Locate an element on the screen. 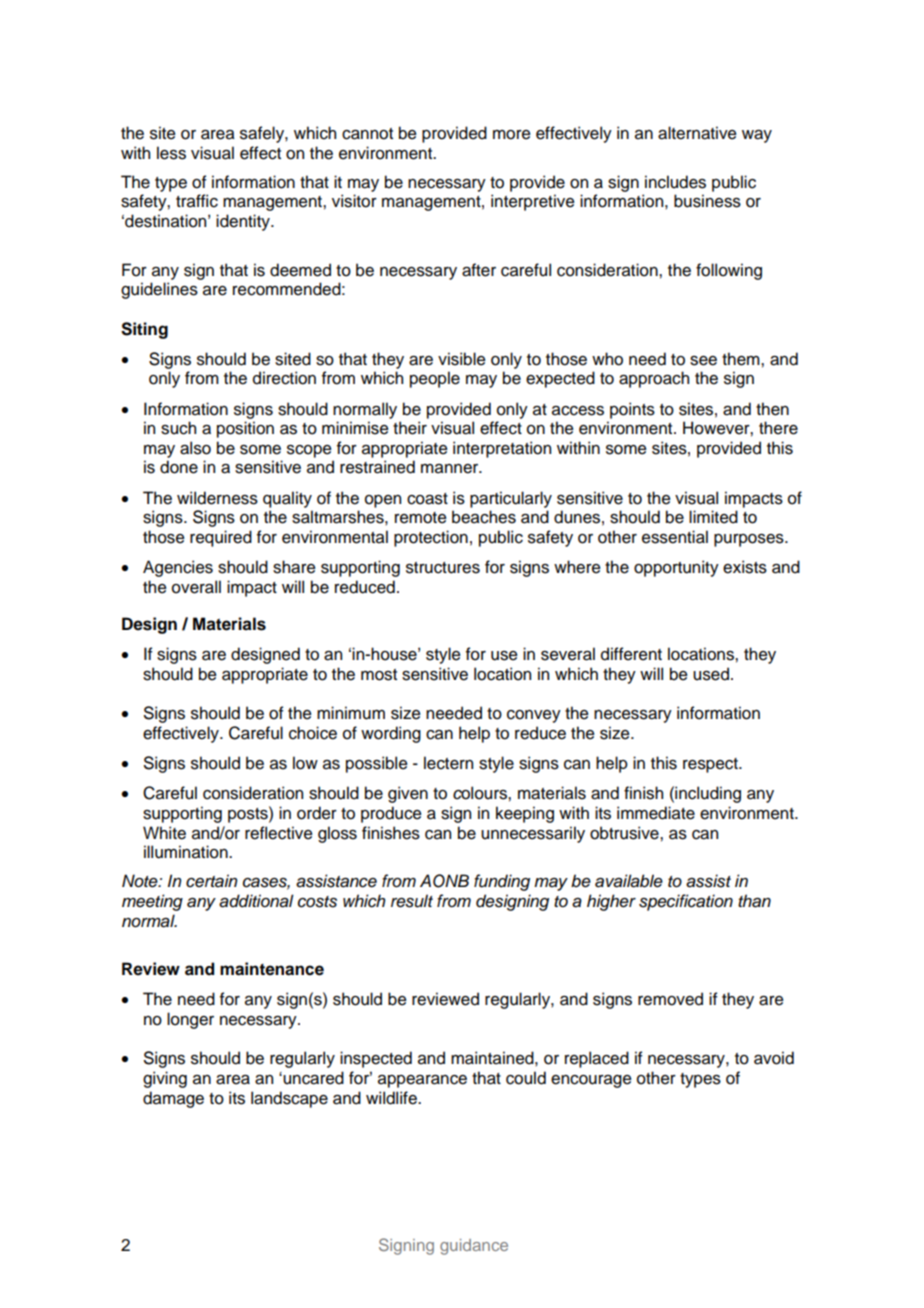 The image size is (924, 1308). limited is located at coordinates (713, 517).
